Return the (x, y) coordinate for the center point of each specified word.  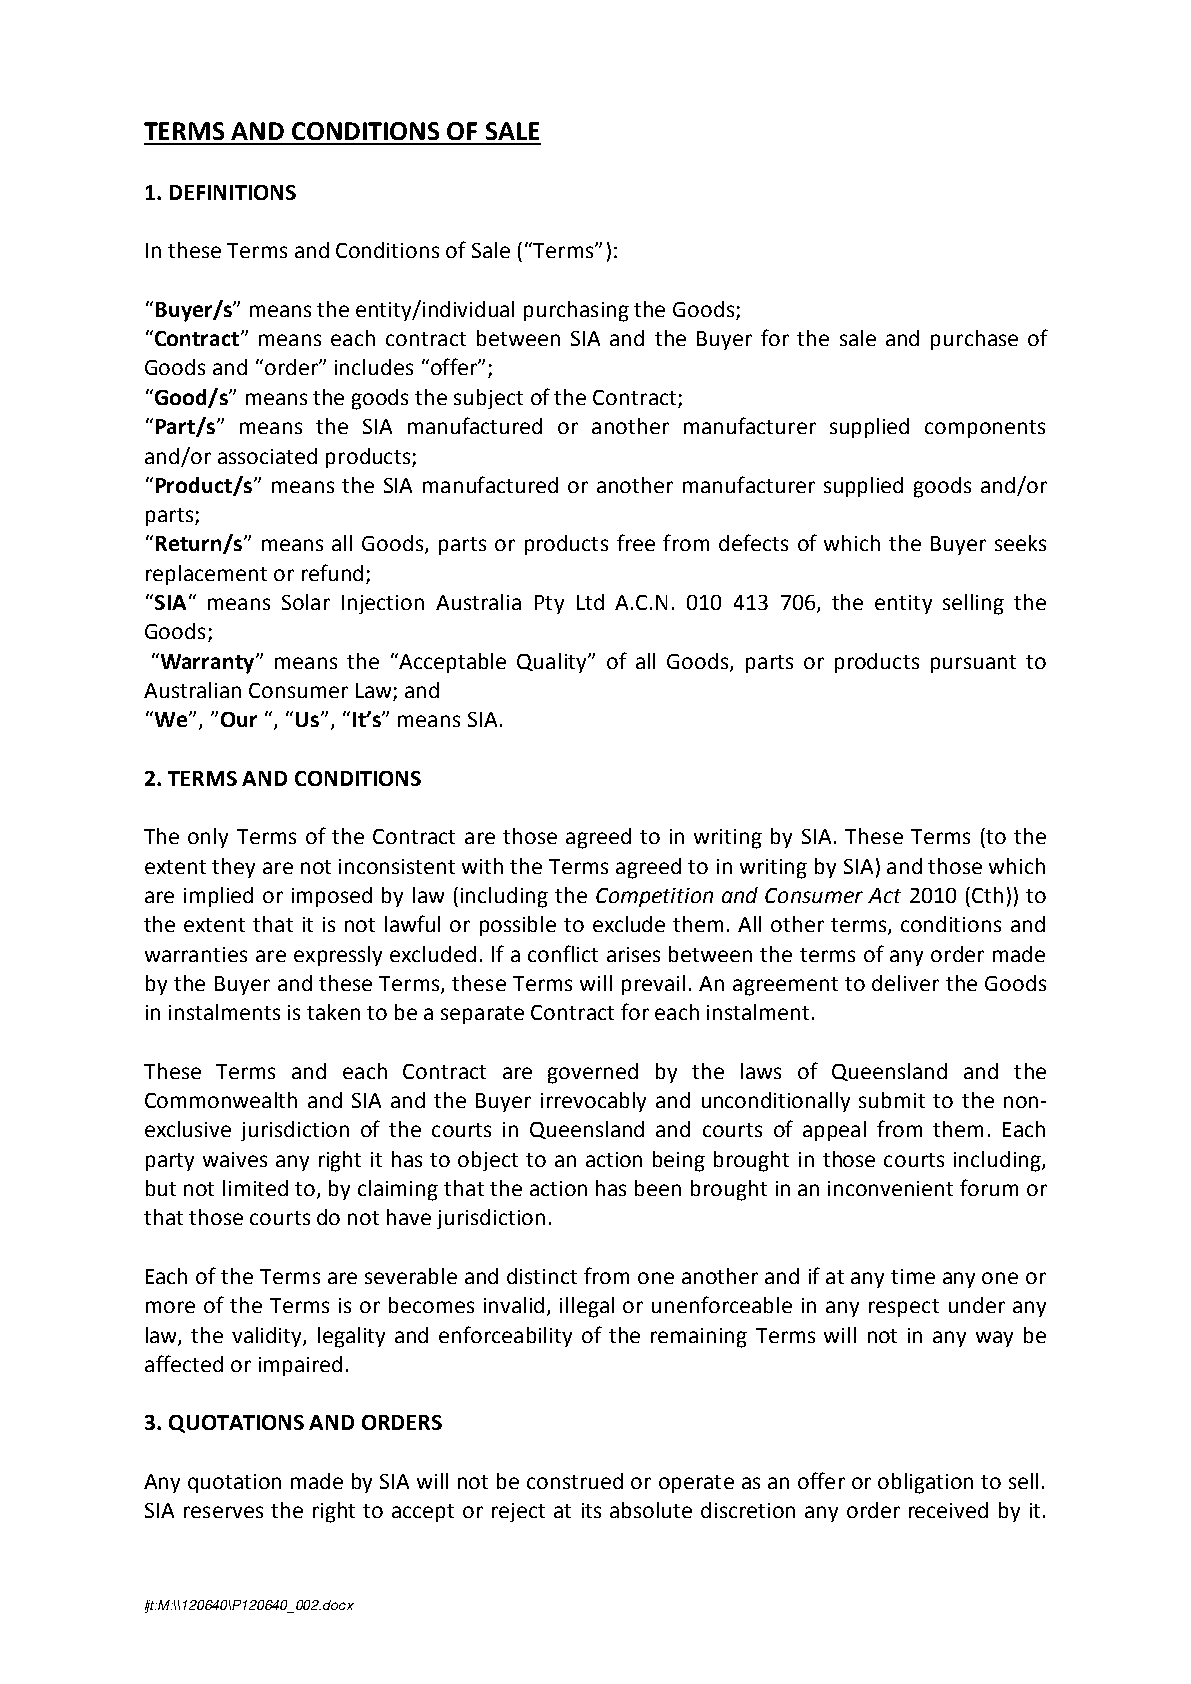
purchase (974, 340)
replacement (206, 575)
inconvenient (890, 1188)
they (233, 868)
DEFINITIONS (233, 192)
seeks (1020, 543)
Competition (654, 897)
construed (575, 1481)
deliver (905, 983)
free (636, 542)
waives (235, 1159)
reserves (223, 1512)
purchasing (576, 311)
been (658, 1188)
